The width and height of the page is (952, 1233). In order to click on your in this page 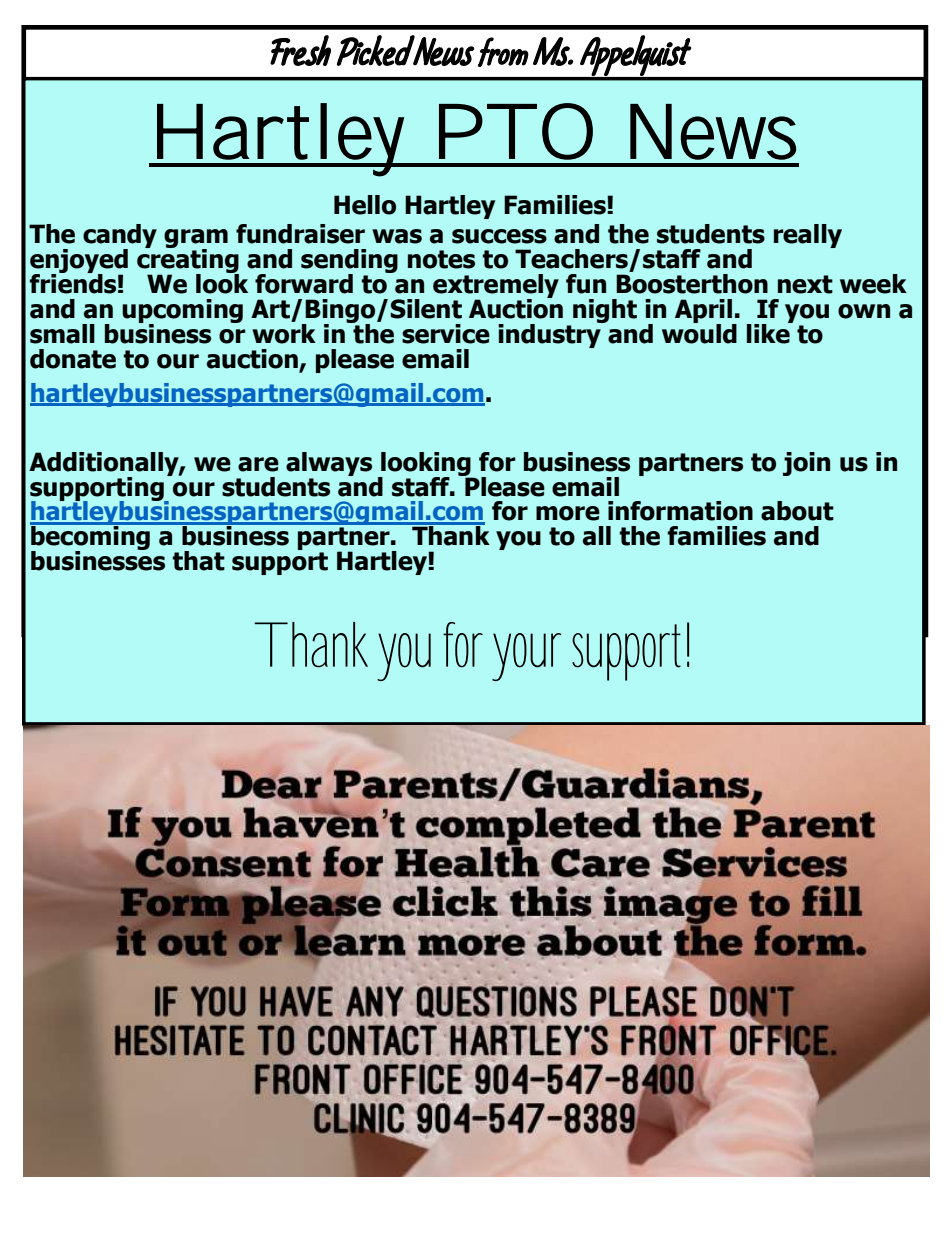, I will do `click(526, 657)`.
